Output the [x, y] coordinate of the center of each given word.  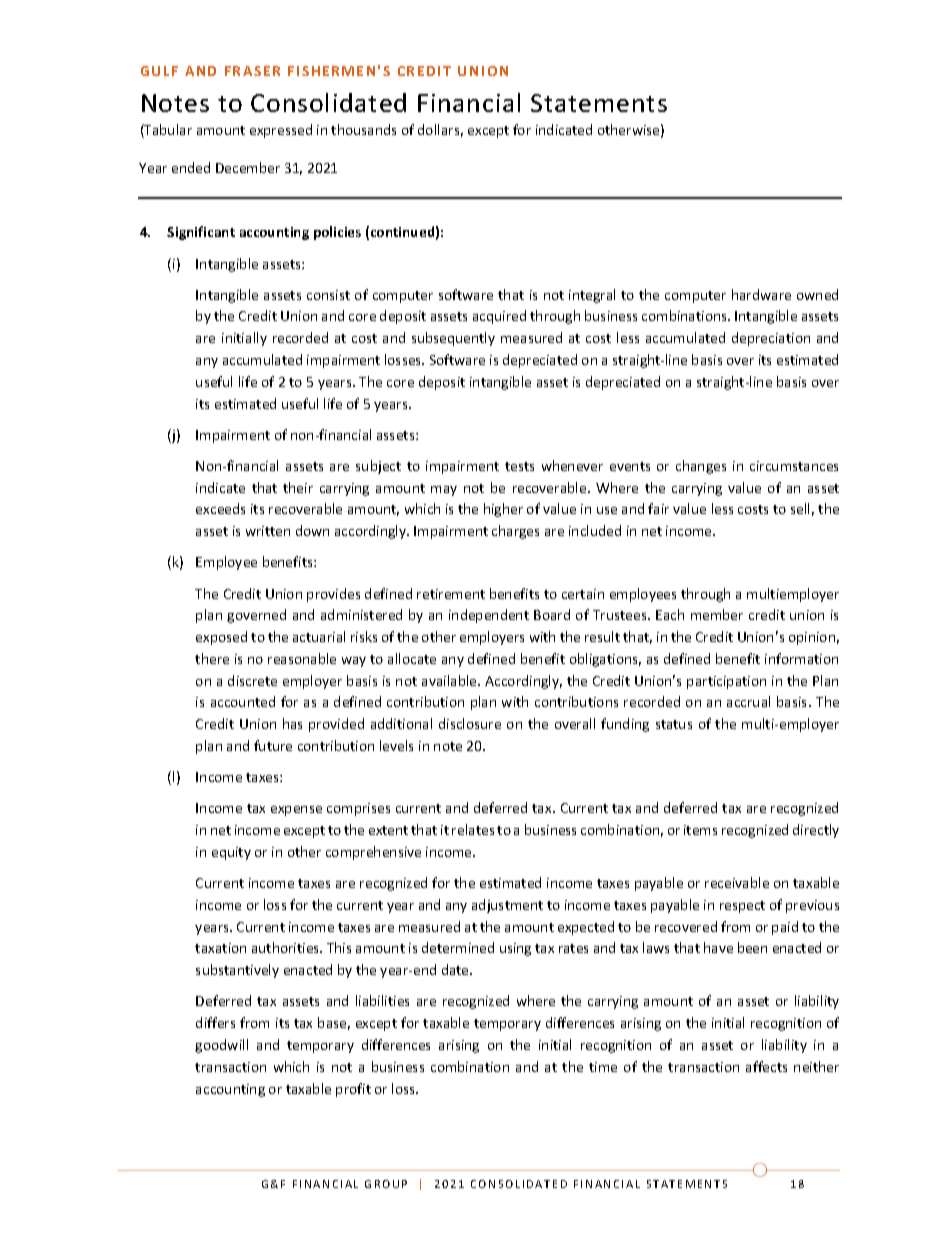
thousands [363, 129]
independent [489, 616]
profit [353, 1090]
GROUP [386, 1184]
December [248, 167]
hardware [761, 294]
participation [726, 682]
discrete [252, 680]
